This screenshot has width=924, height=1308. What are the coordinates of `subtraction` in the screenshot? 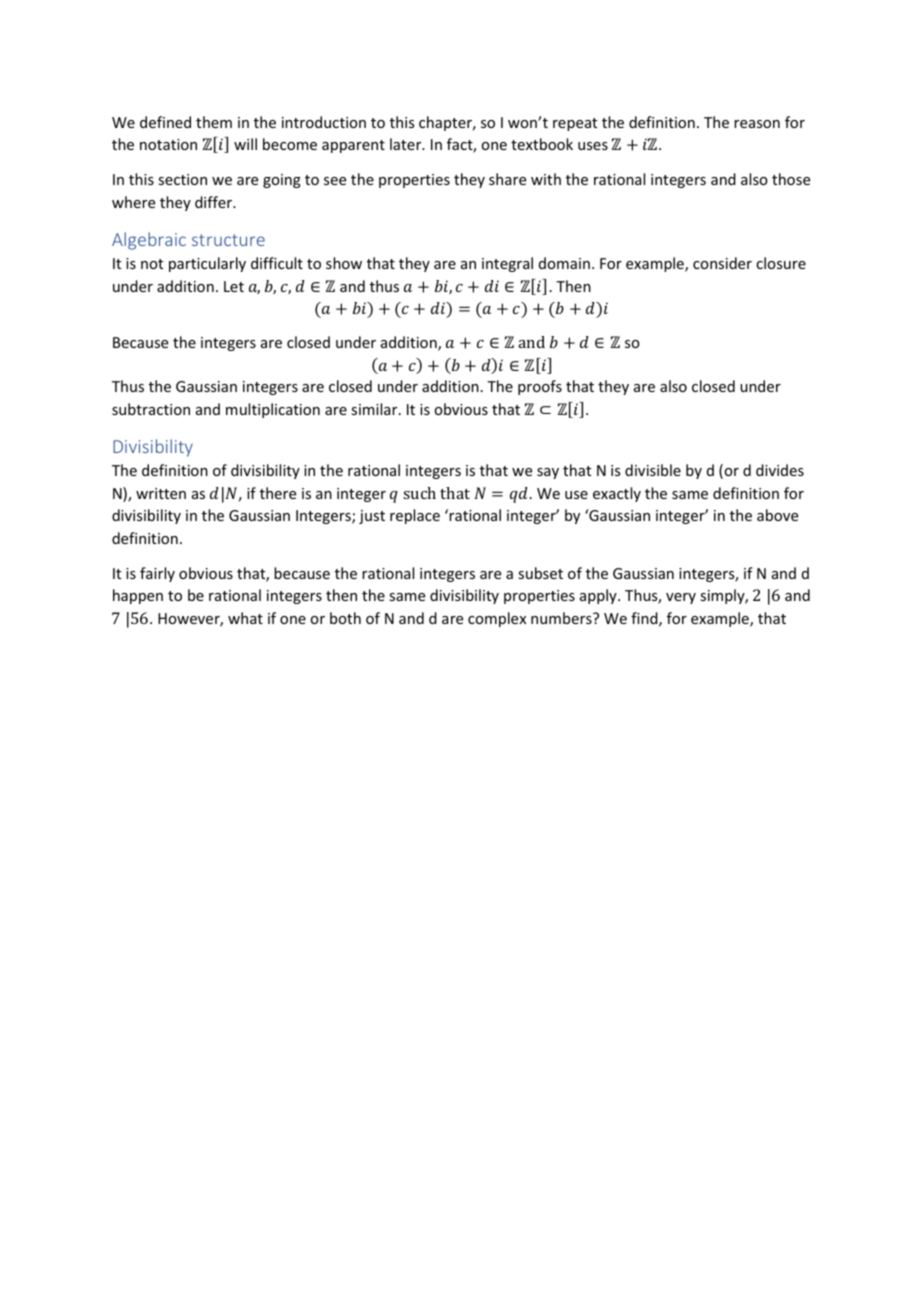 It's located at (151, 409).
